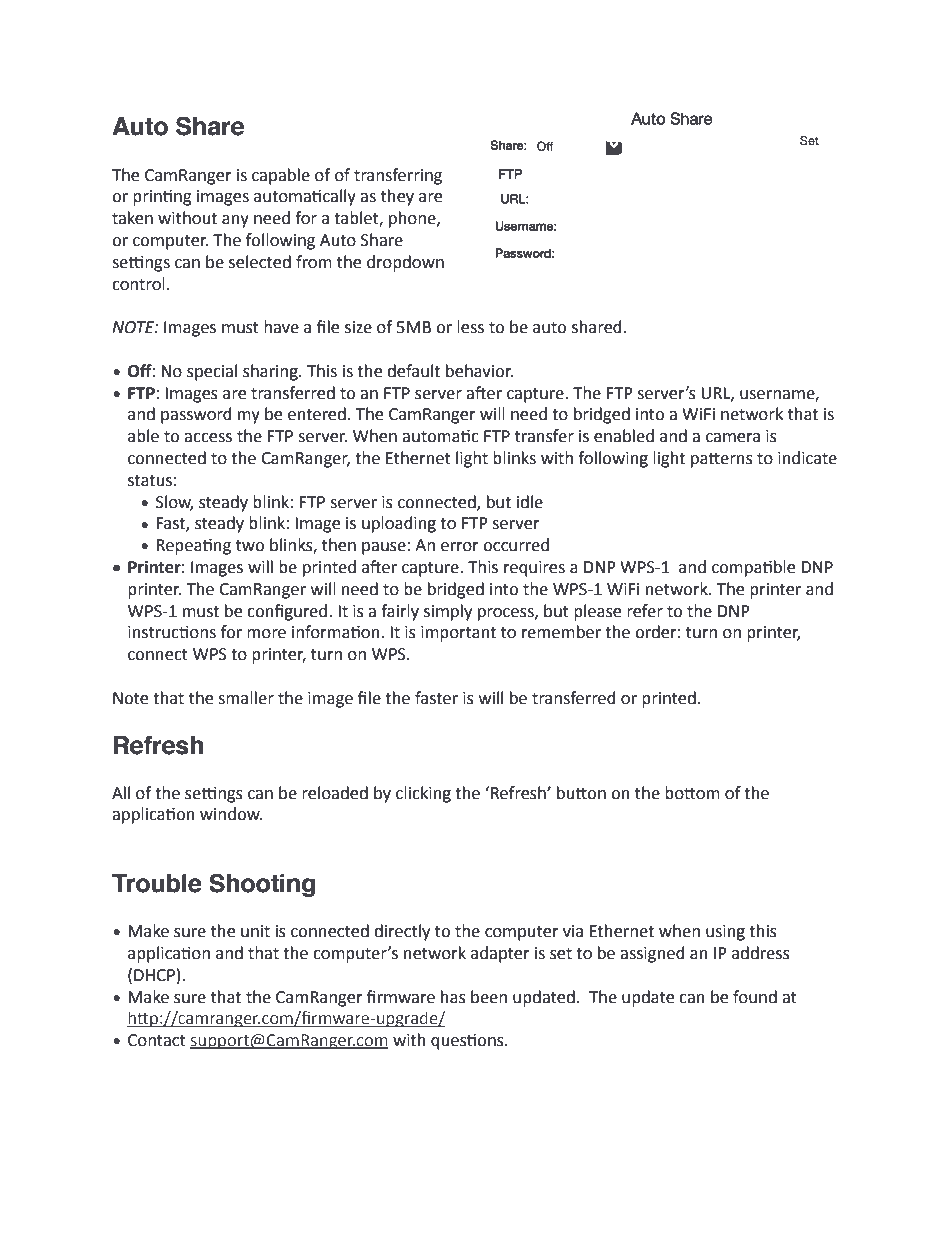  I want to click on any, so click(235, 221).
